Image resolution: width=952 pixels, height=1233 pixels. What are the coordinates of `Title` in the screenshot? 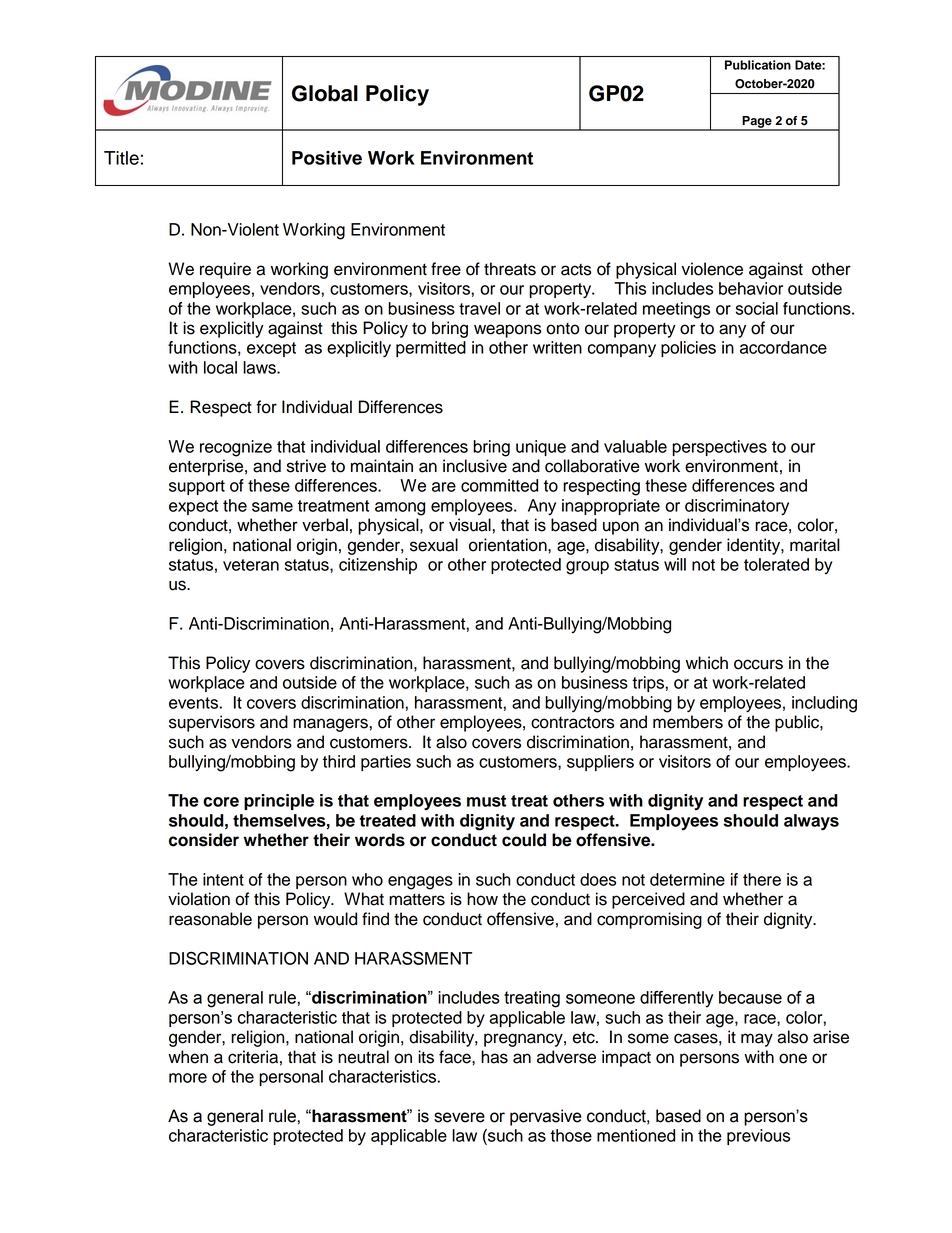 It's located at (121, 158).
